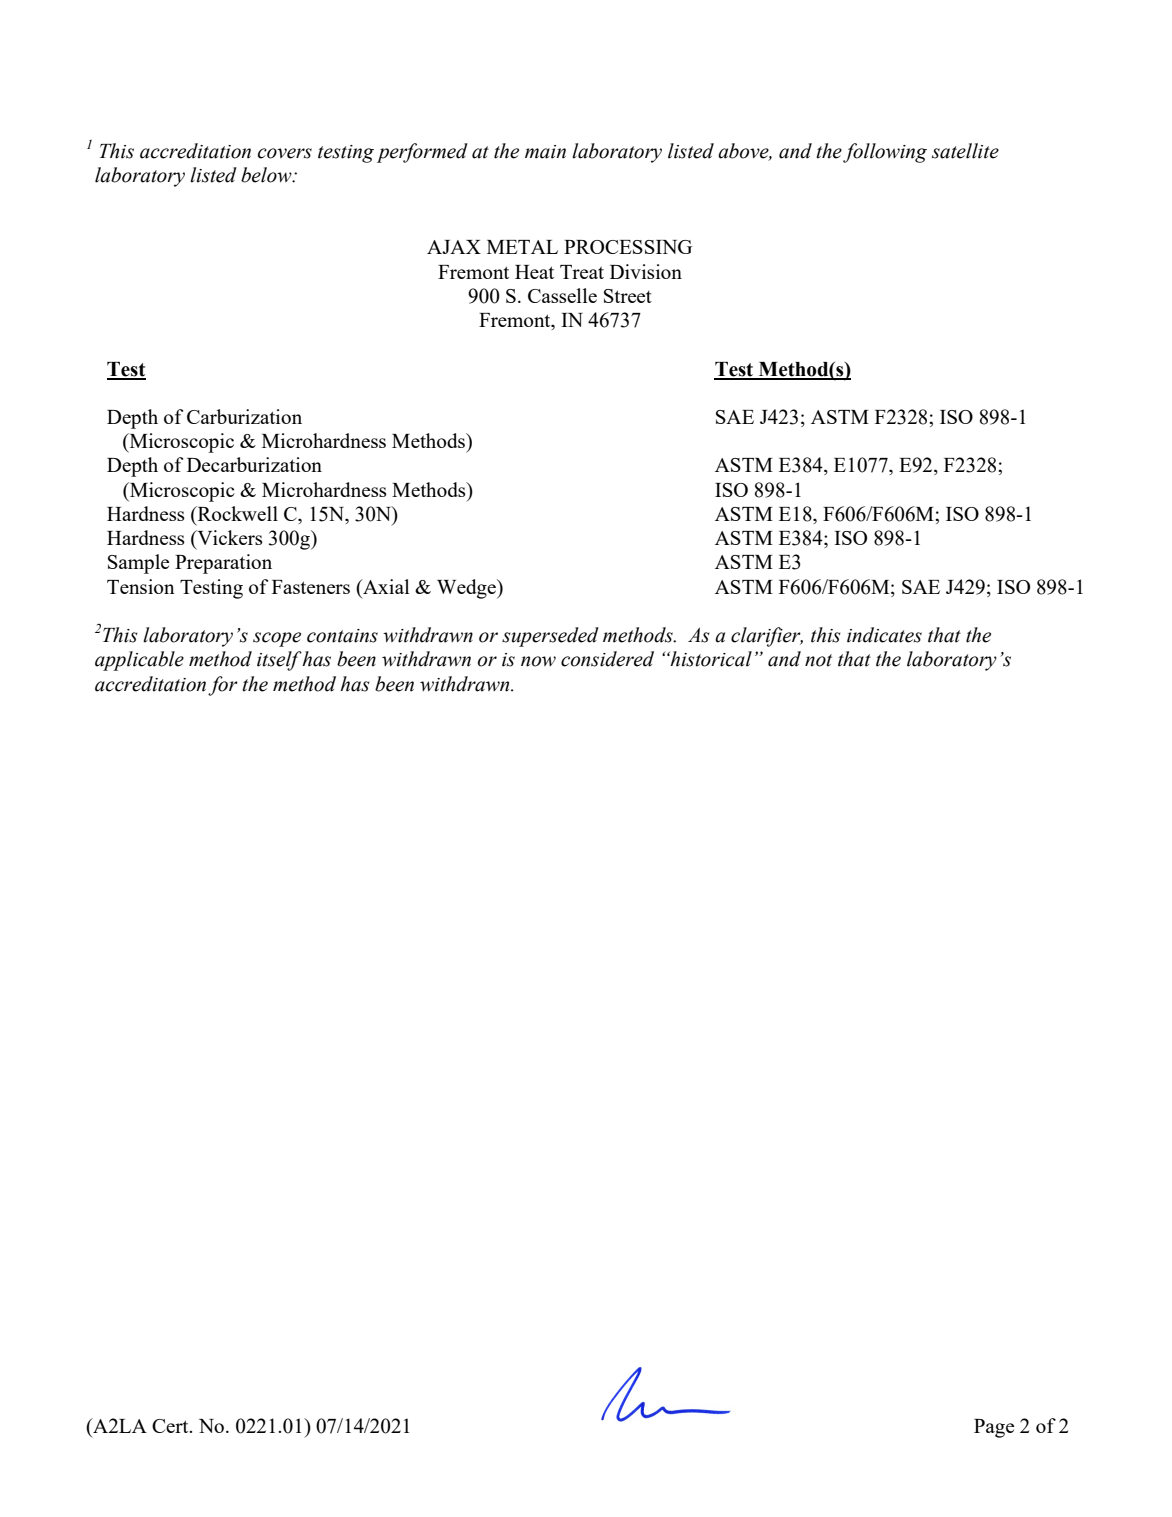 The image size is (1172, 1517). I want to click on Cert, so click(171, 1426).
